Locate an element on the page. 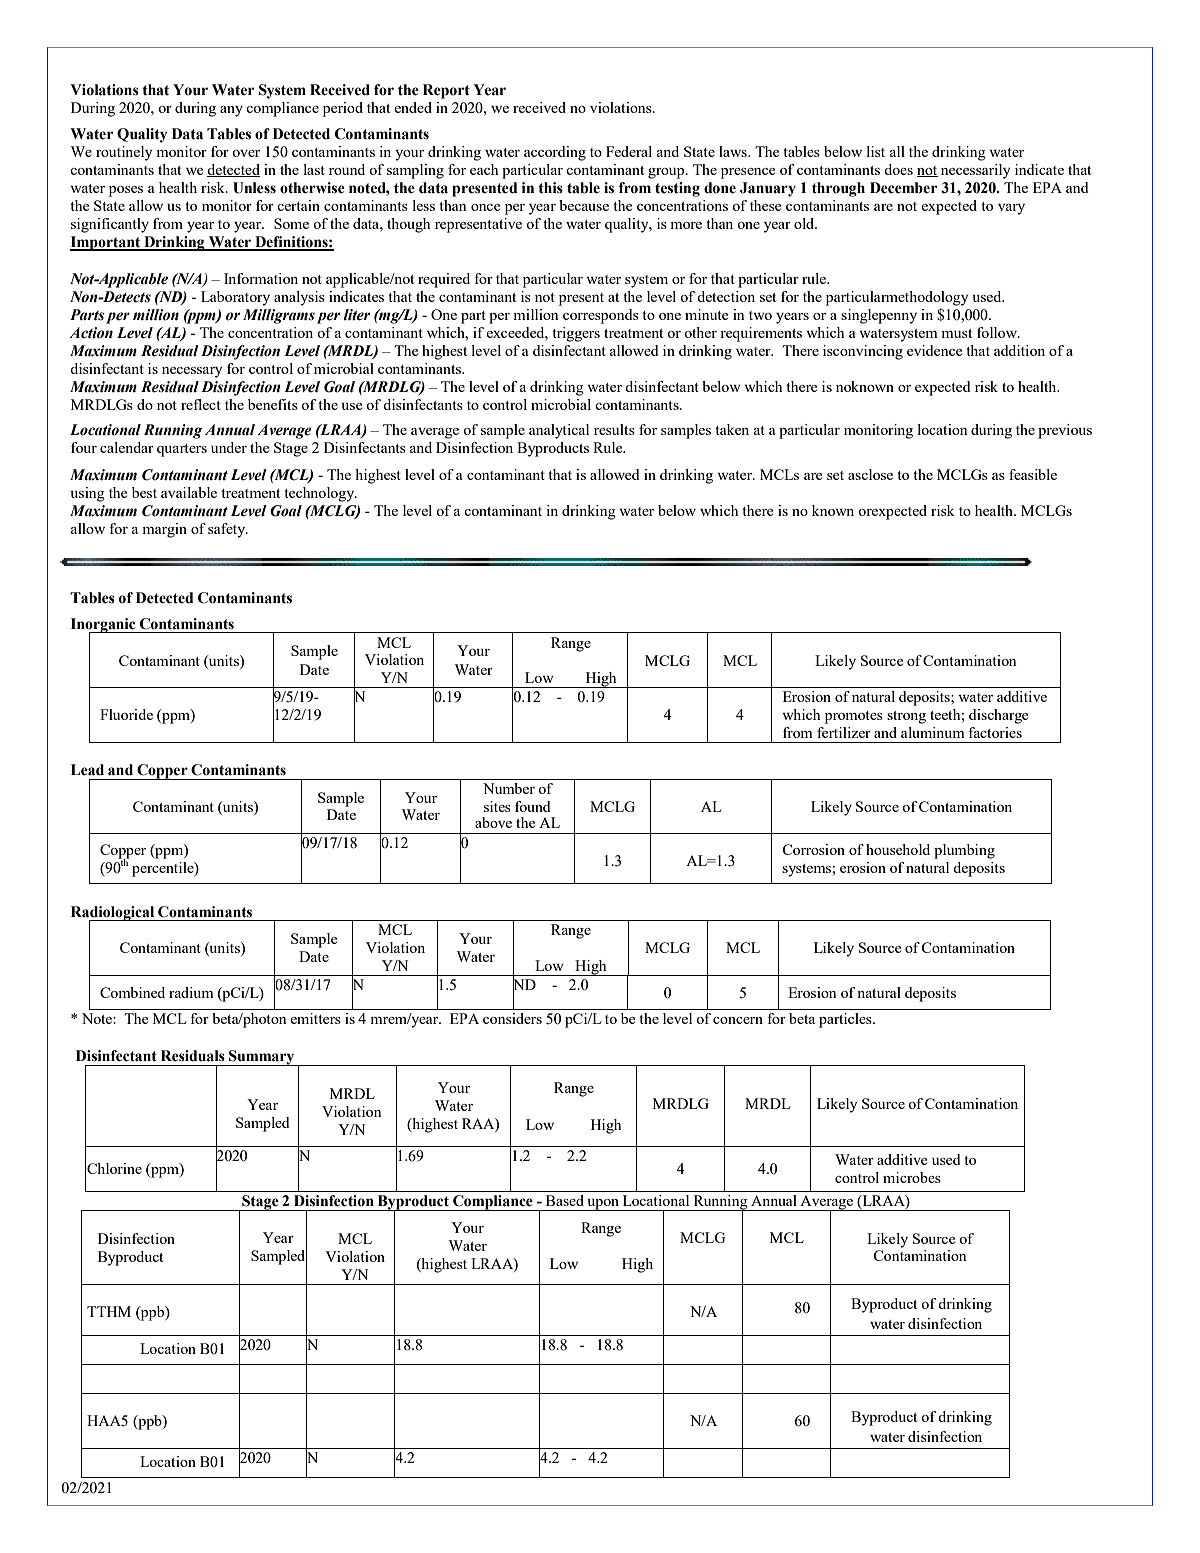 The image size is (1200, 1553). available is located at coordinates (189, 492).
